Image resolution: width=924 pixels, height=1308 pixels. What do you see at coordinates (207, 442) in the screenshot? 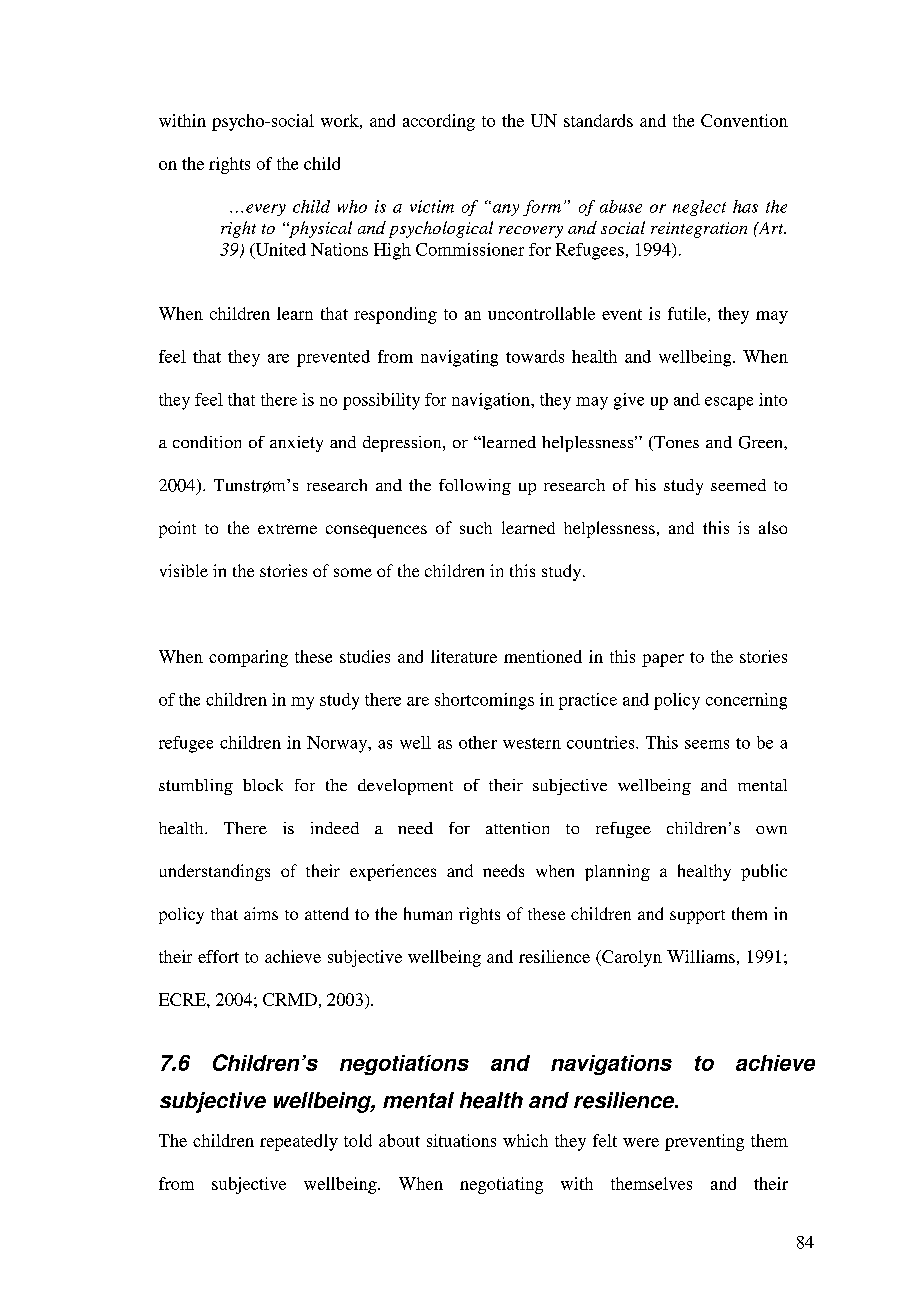
I see `condition` at bounding box center [207, 442].
